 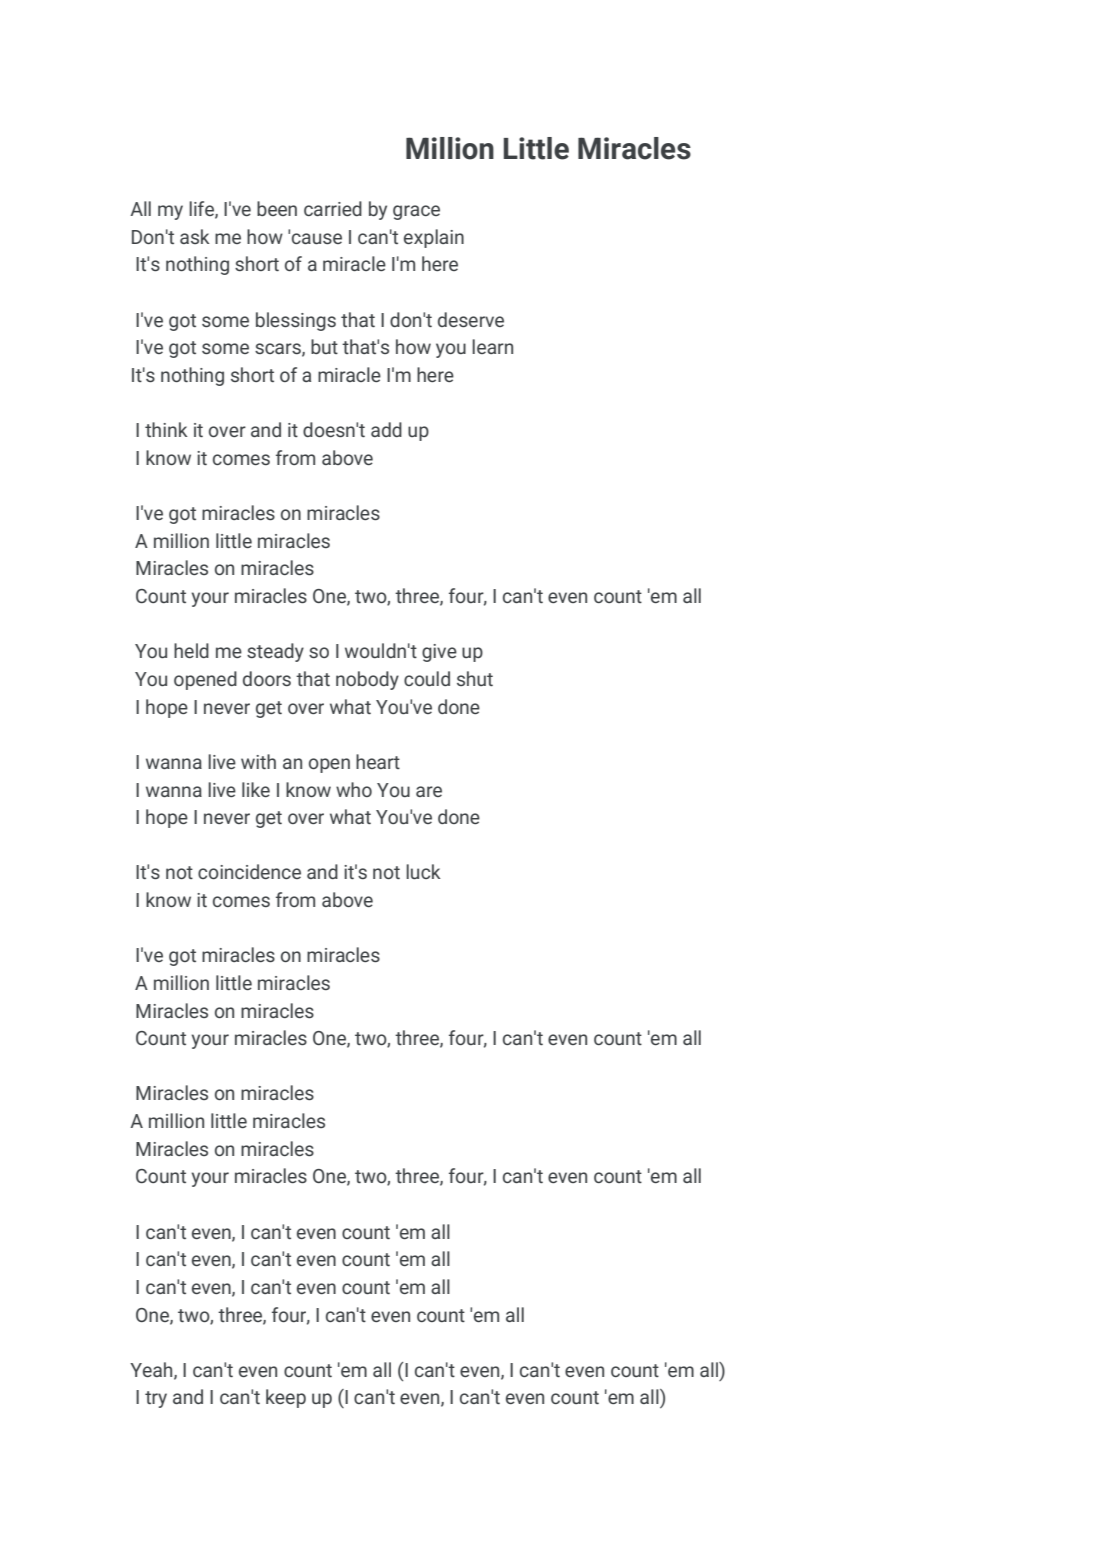 What do you see at coordinates (439, 653) in the screenshot?
I see `give` at bounding box center [439, 653].
